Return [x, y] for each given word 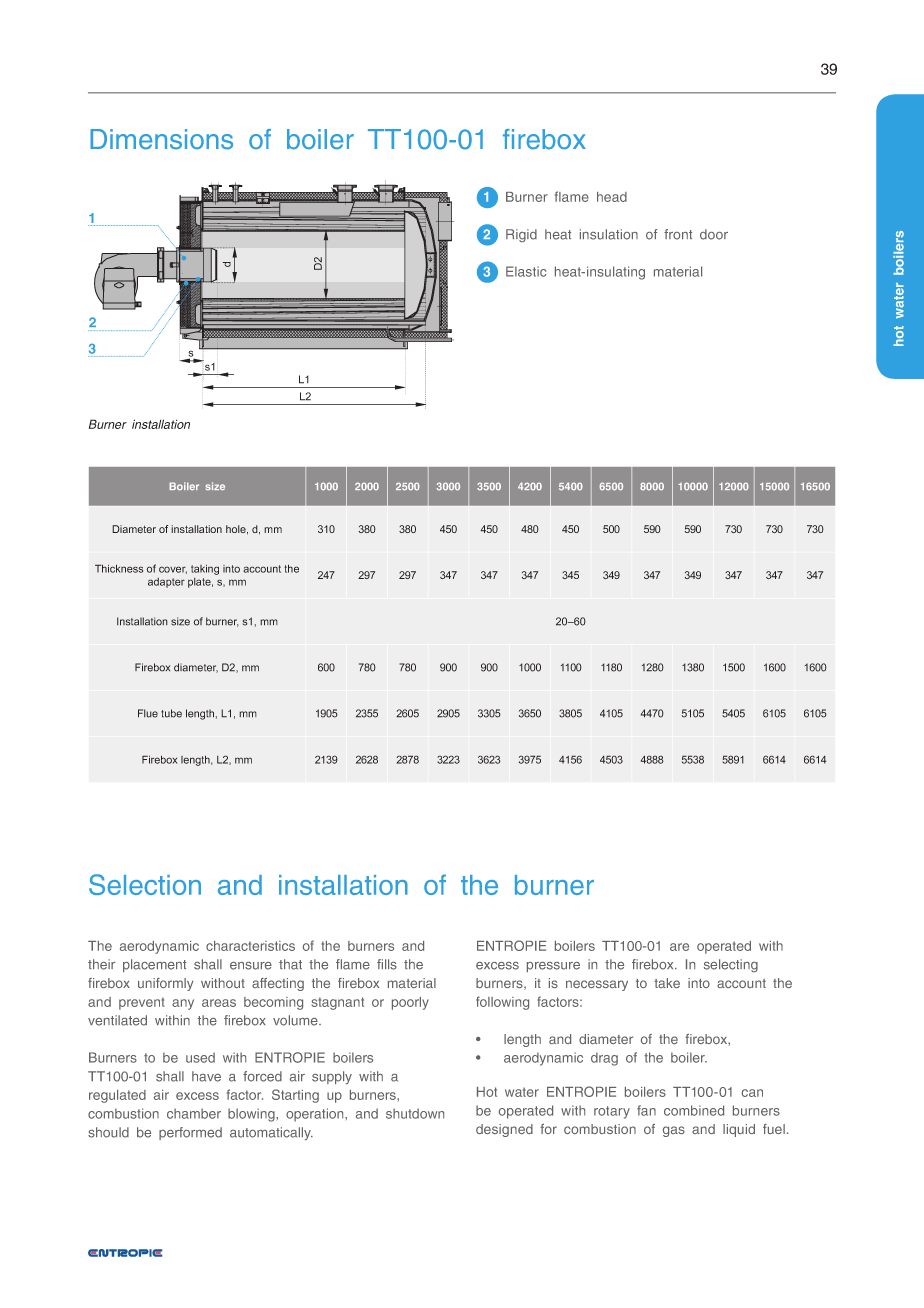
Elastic [526, 271]
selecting [731, 965]
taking [205, 569]
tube [171, 713]
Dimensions [161, 139]
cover [173, 570]
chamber [194, 1113]
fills [387, 964]
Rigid [521, 235]
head [612, 197]
